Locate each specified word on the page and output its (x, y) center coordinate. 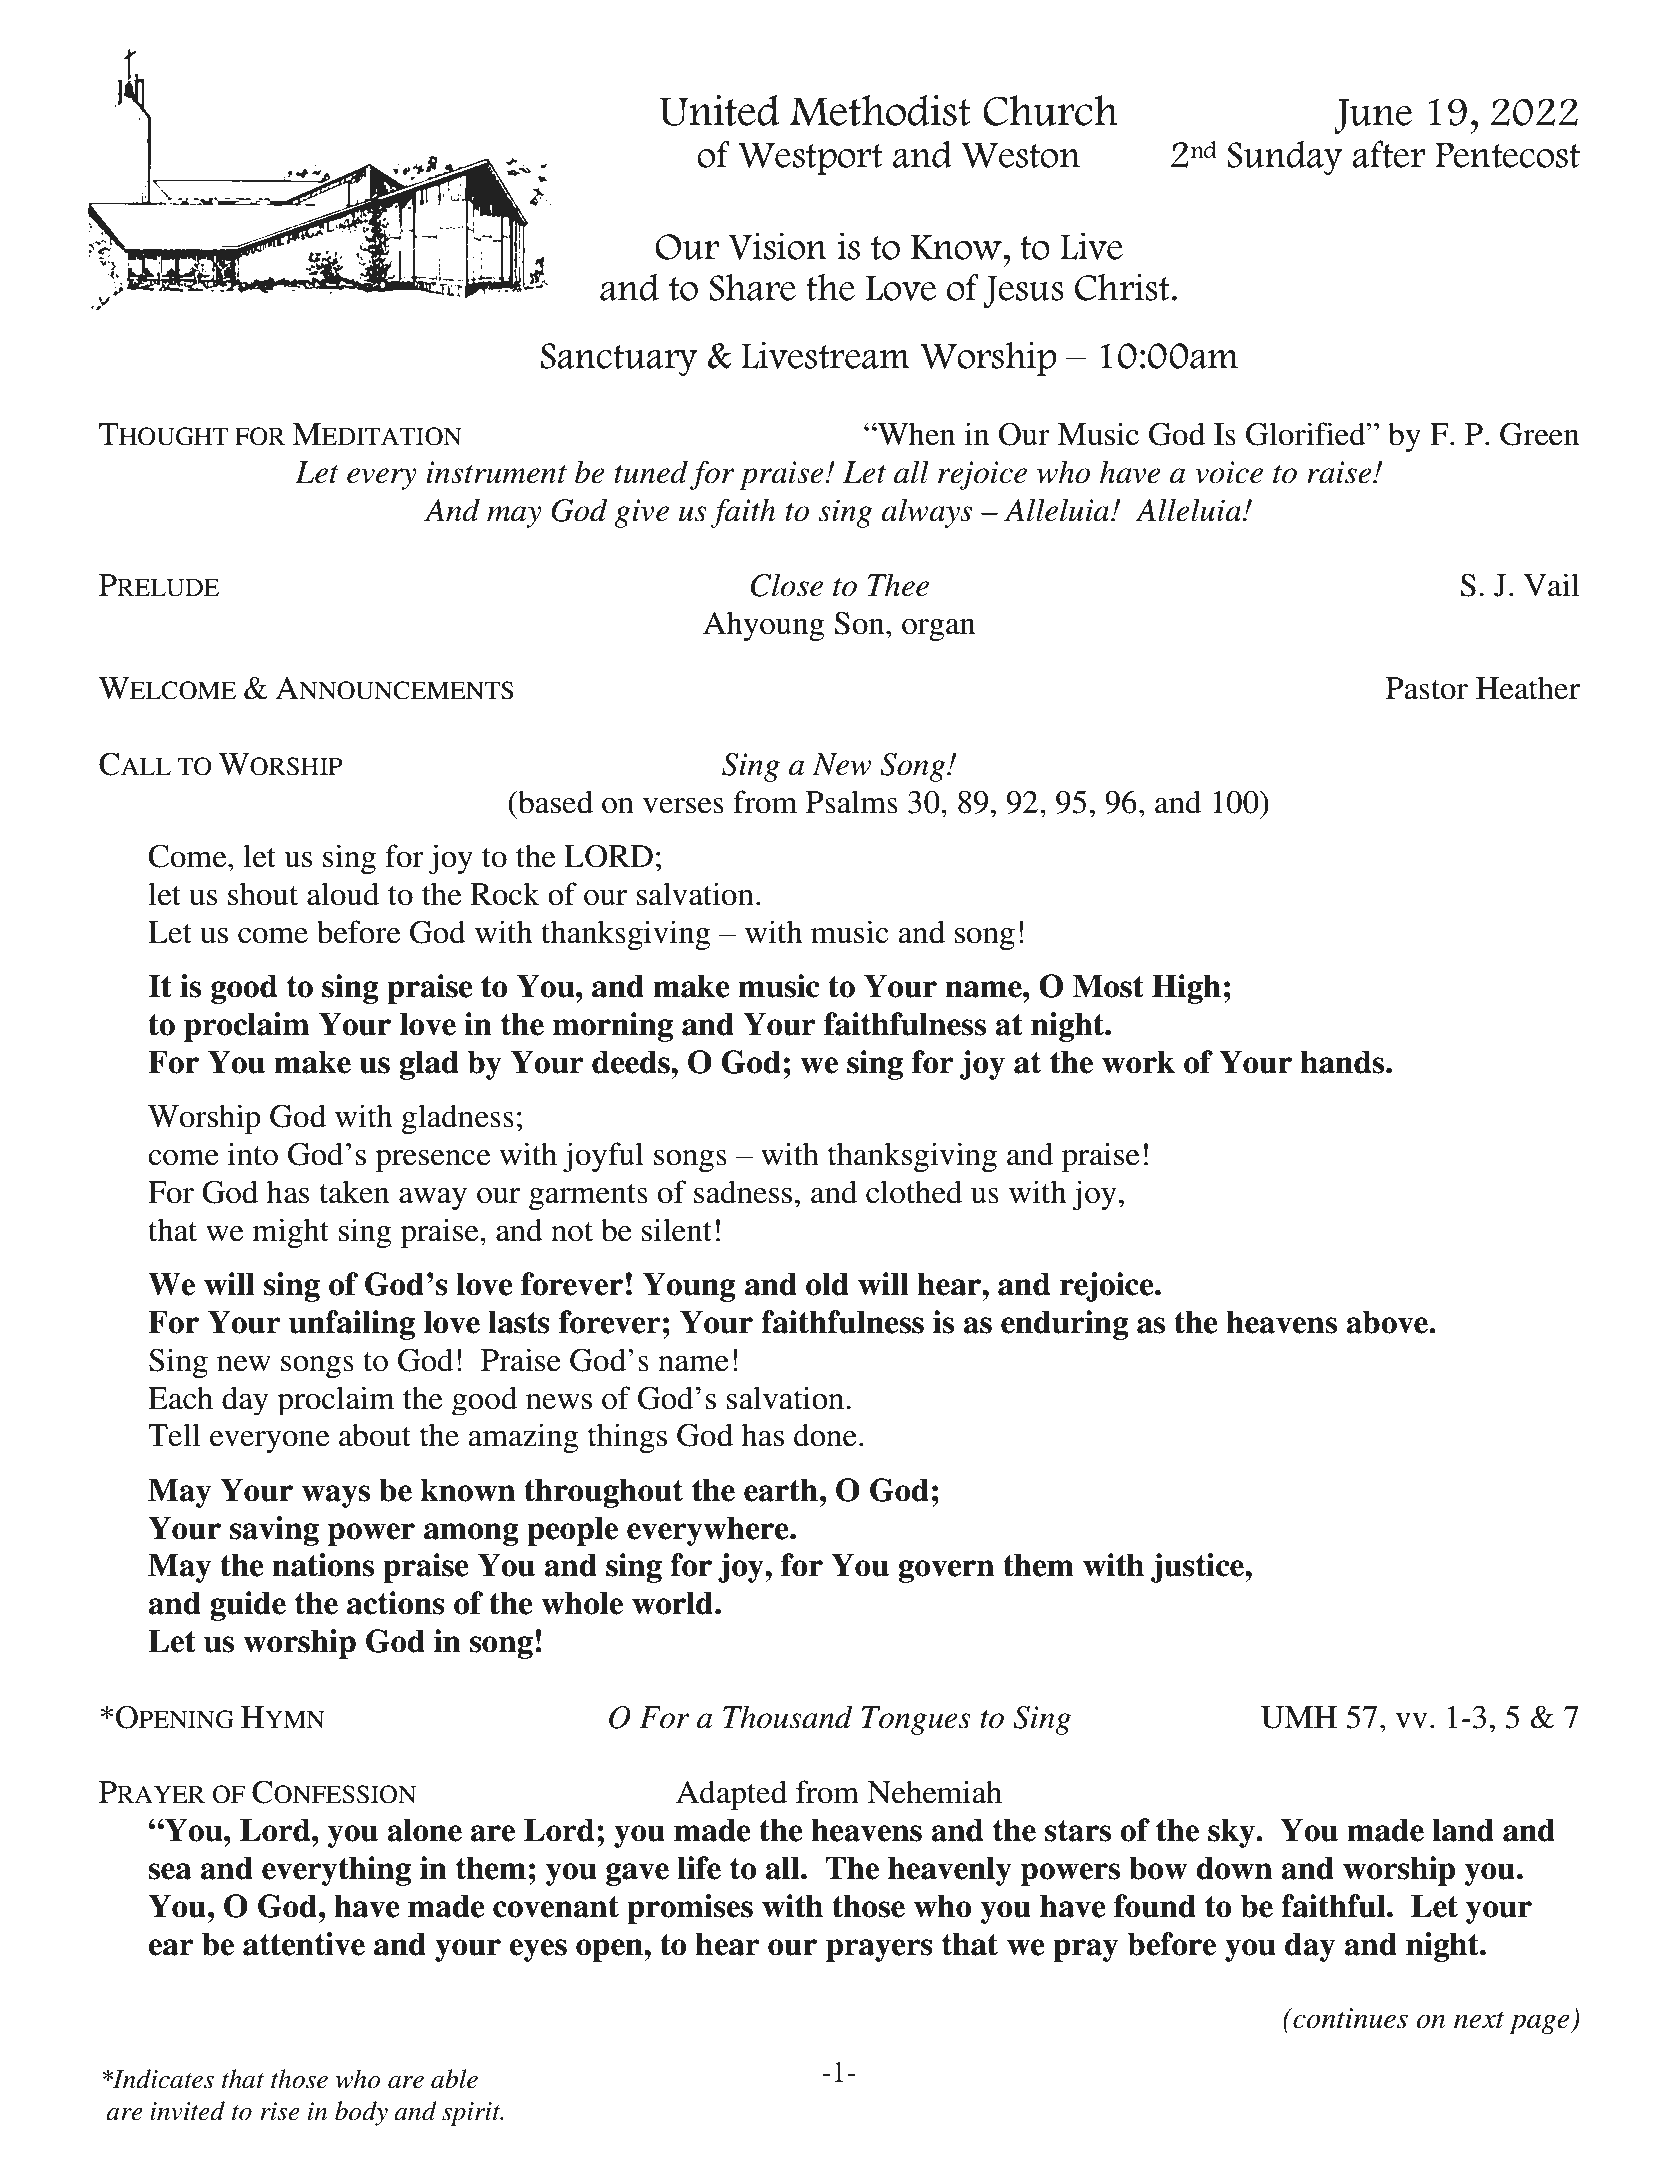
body (361, 2113)
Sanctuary (619, 360)
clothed (914, 1192)
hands (1343, 1062)
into (253, 1154)
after (1388, 154)
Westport (810, 159)
